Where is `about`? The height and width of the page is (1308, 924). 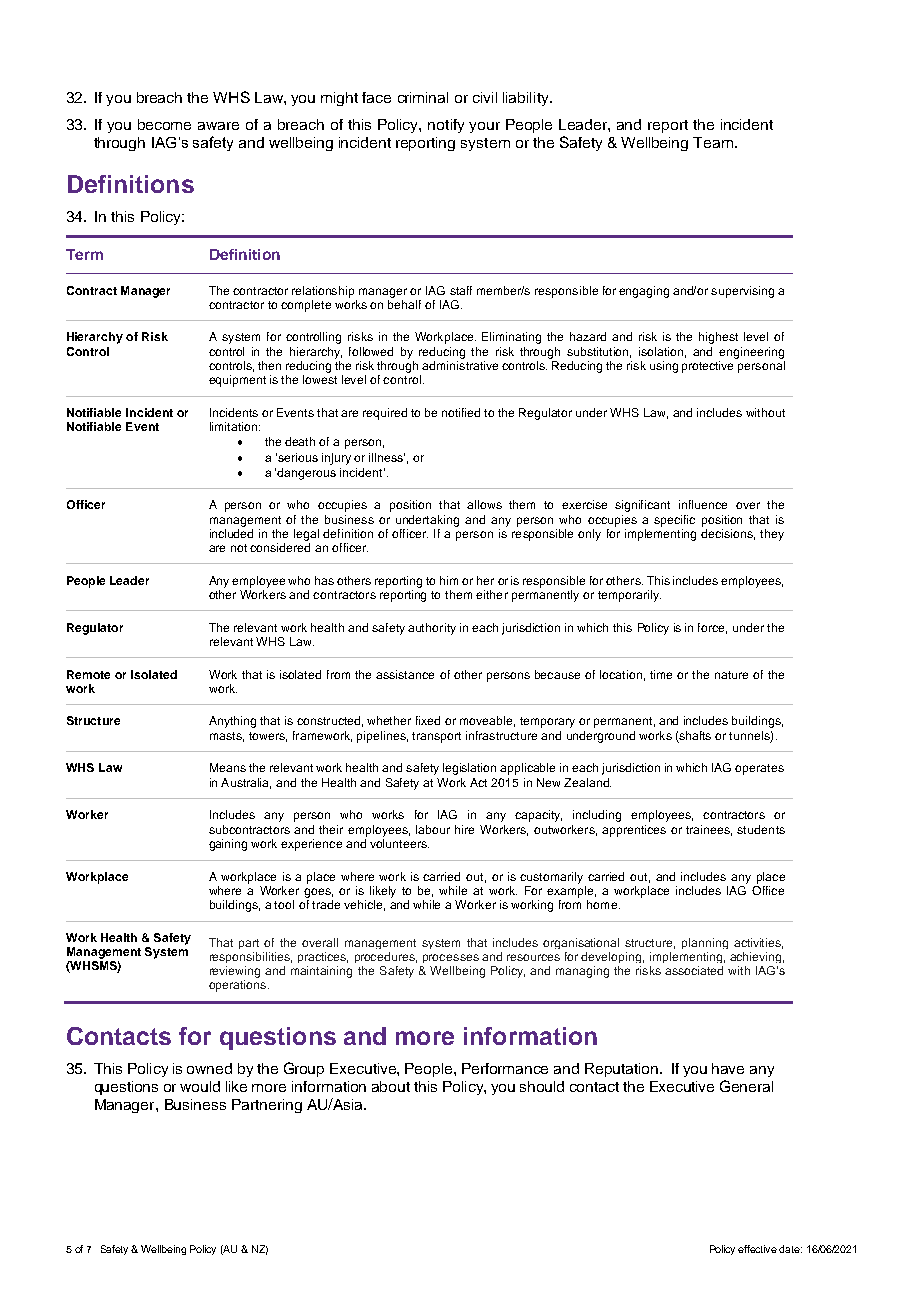
about is located at coordinates (391, 1086).
